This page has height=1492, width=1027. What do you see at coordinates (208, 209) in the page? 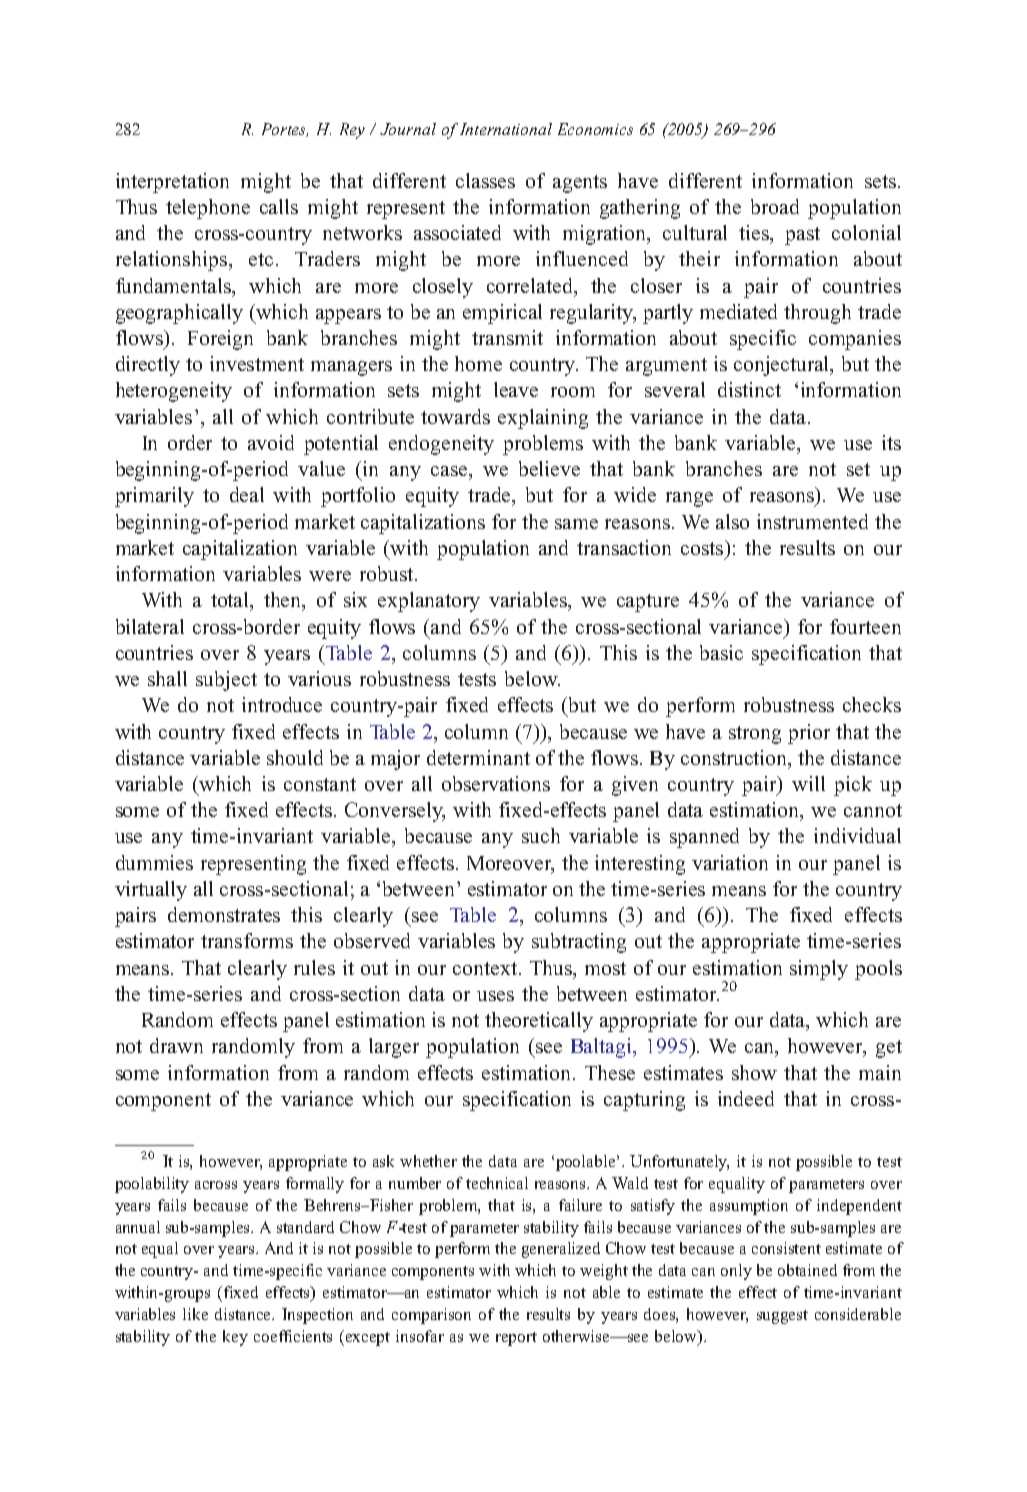
I see `telephone` at bounding box center [208, 209].
